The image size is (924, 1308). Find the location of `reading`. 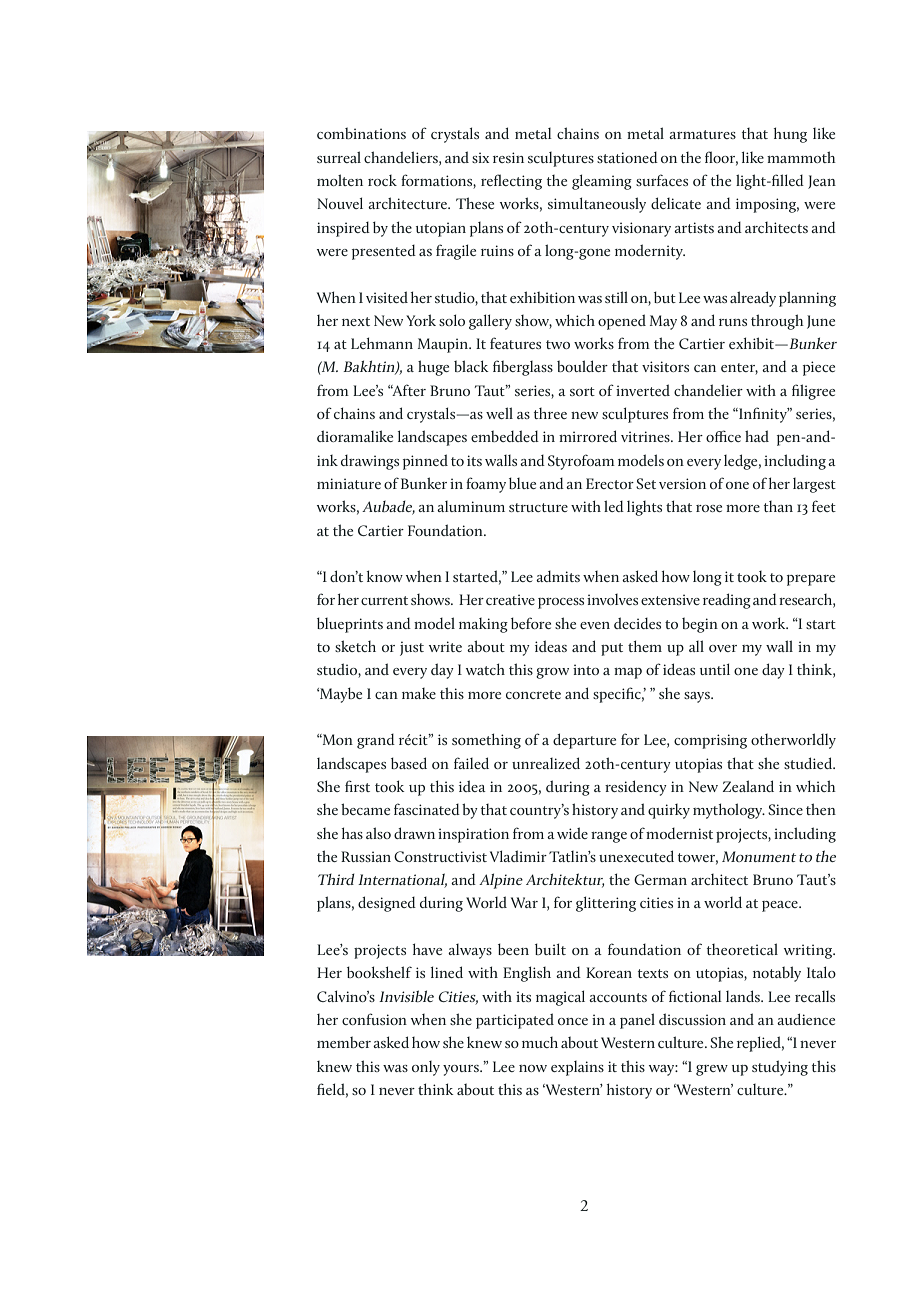

reading is located at coordinates (727, 601).
